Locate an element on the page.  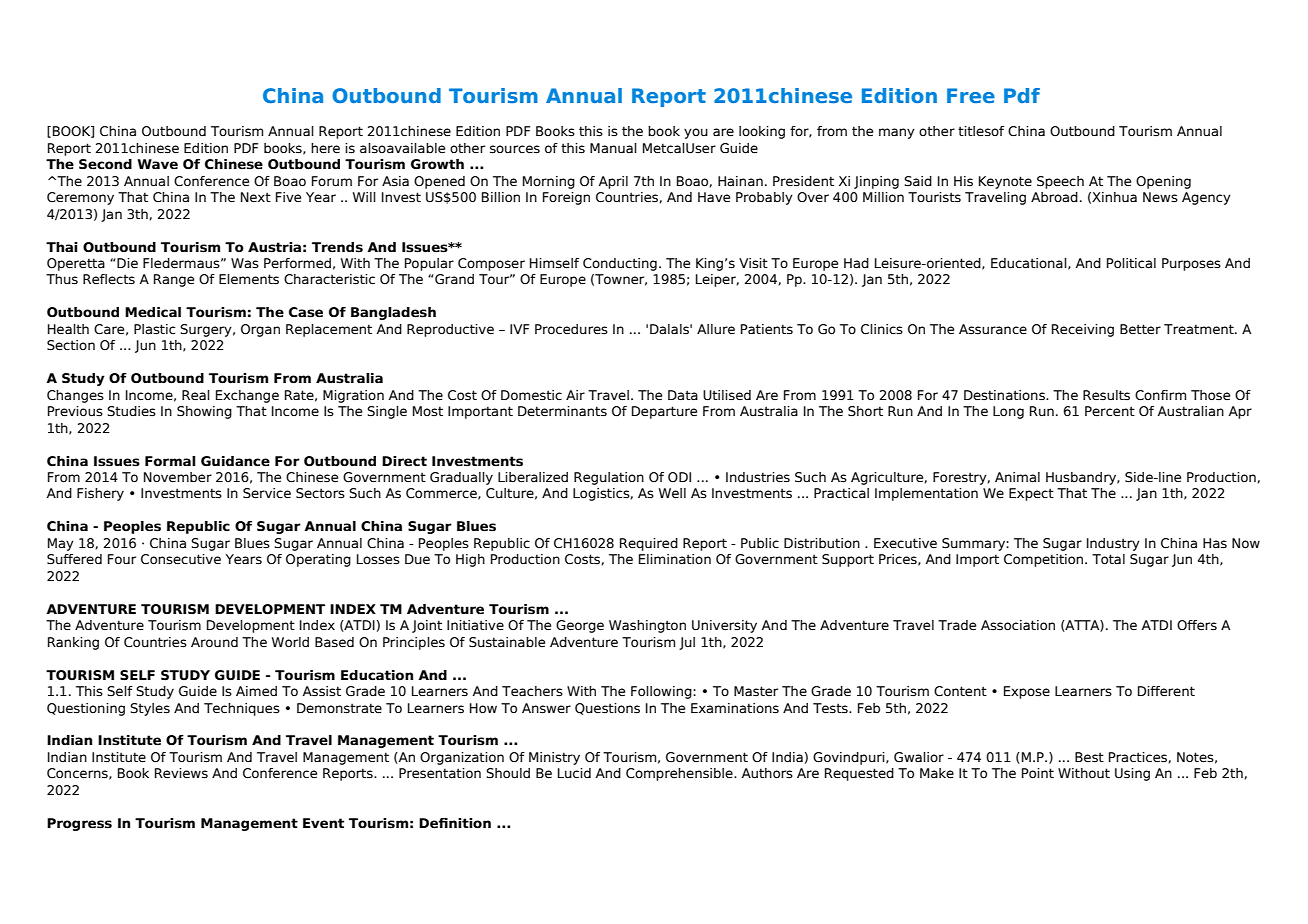
Consecutive is located at coordinates (181, 559).
